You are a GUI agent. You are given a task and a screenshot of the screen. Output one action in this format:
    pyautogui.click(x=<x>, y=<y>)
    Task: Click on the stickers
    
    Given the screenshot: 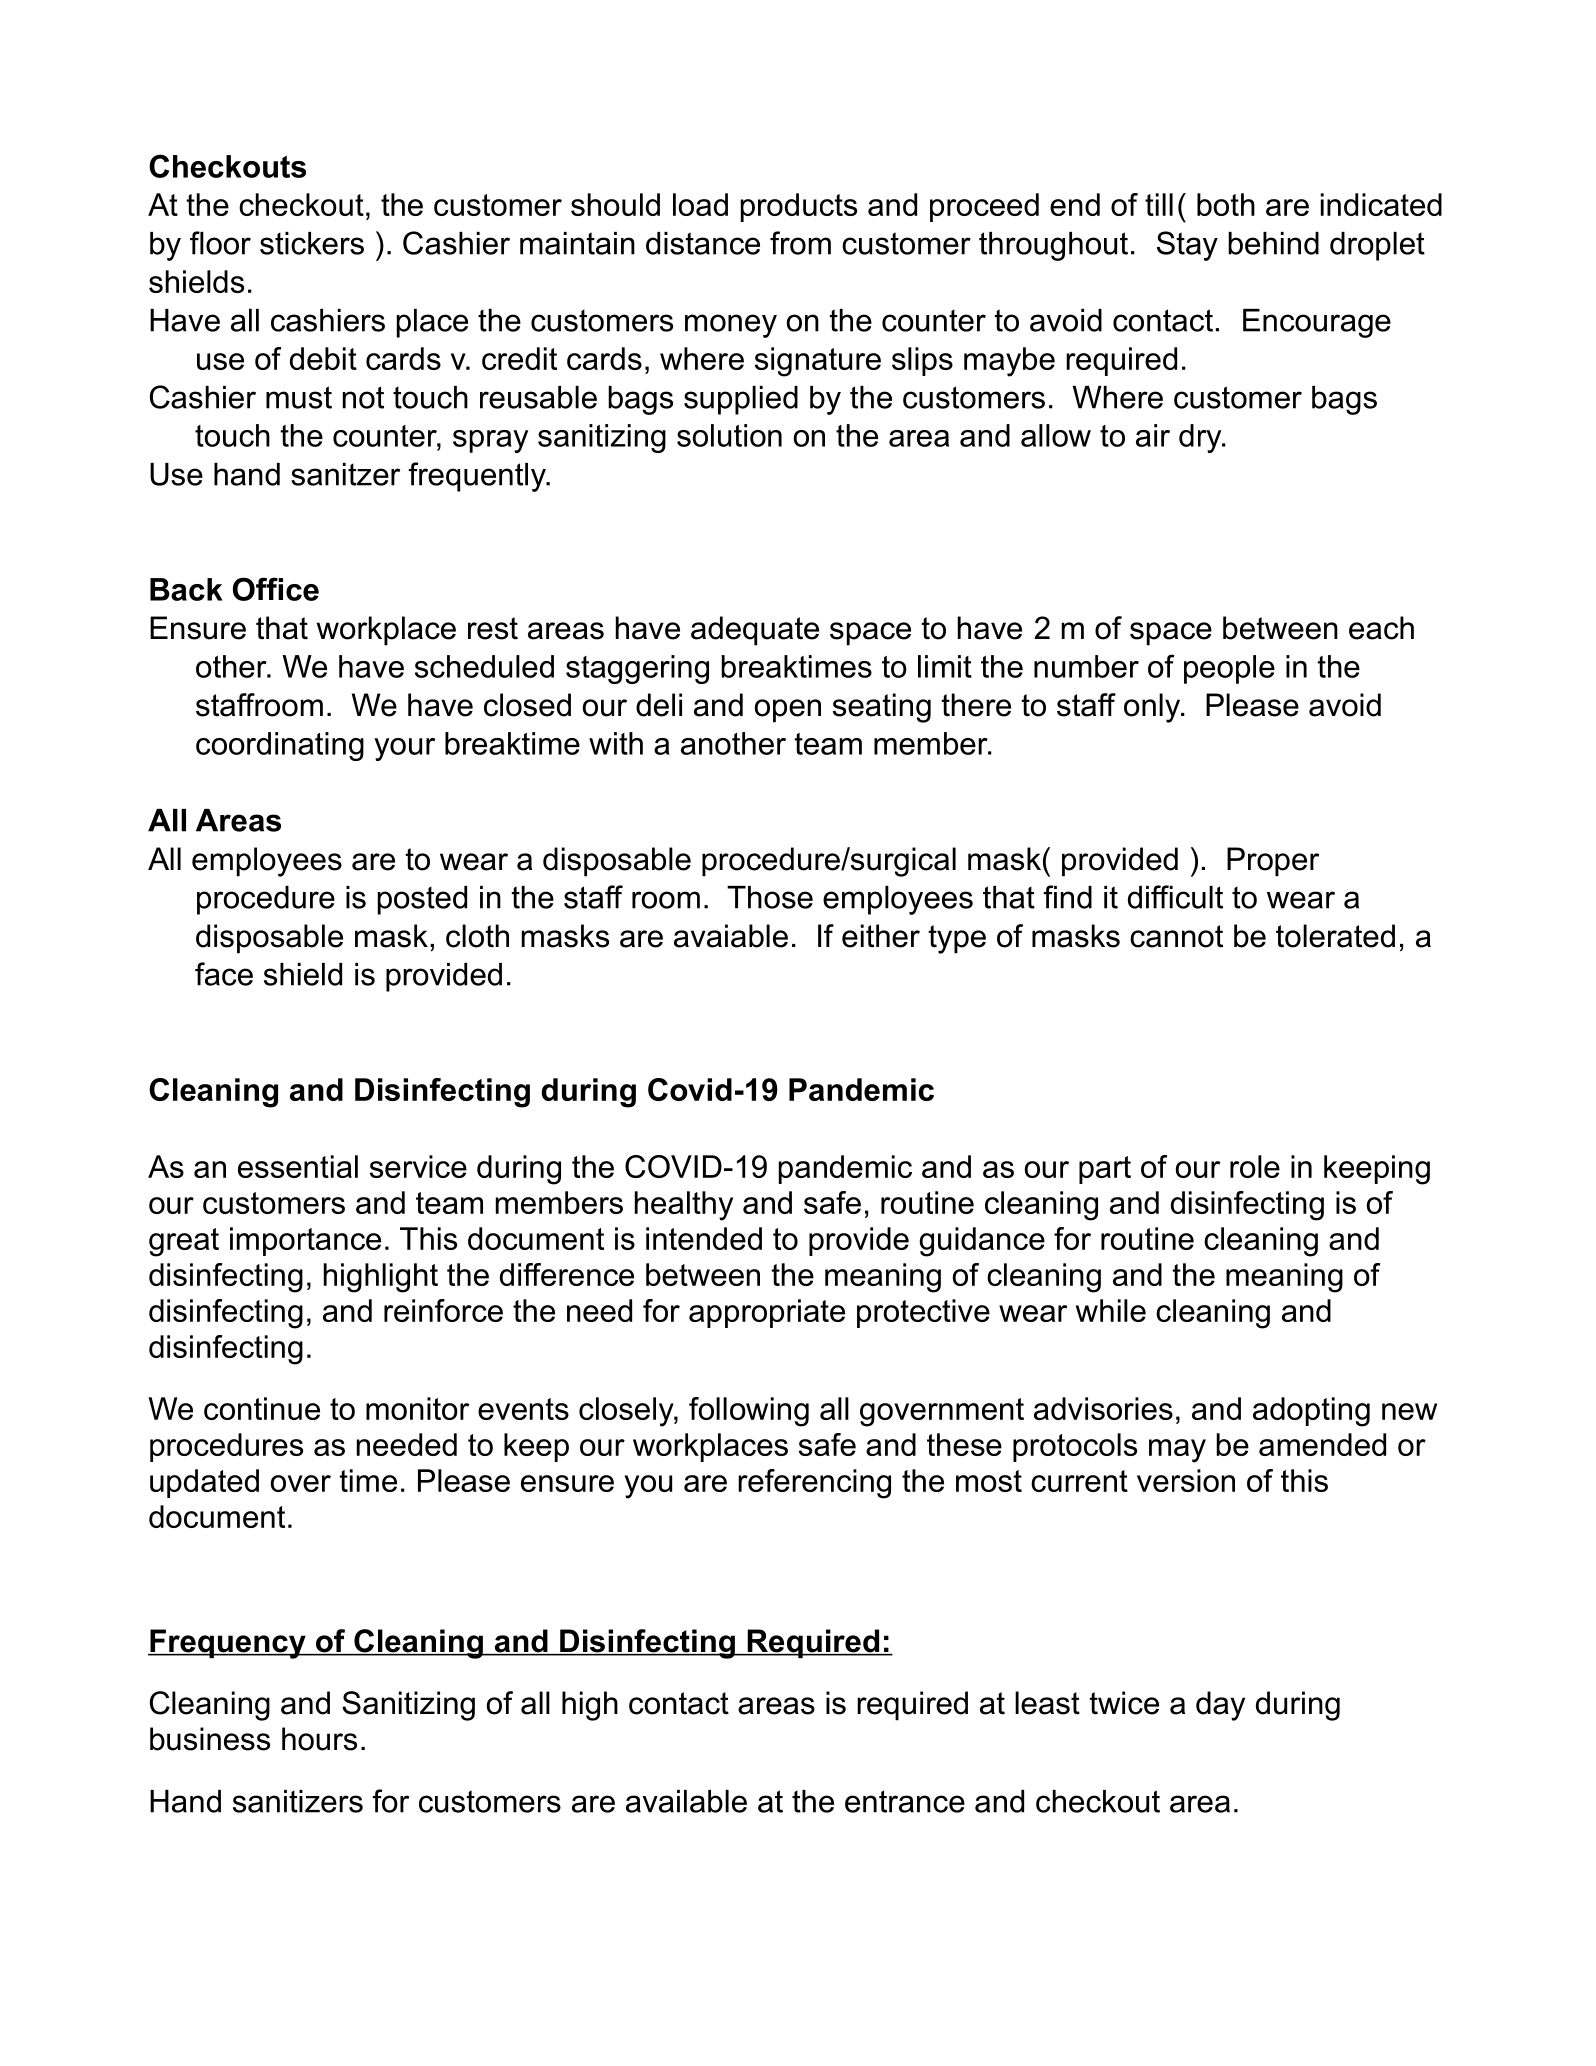 What is the action you would take?
    pyautogui.click(x=312, y=243)
